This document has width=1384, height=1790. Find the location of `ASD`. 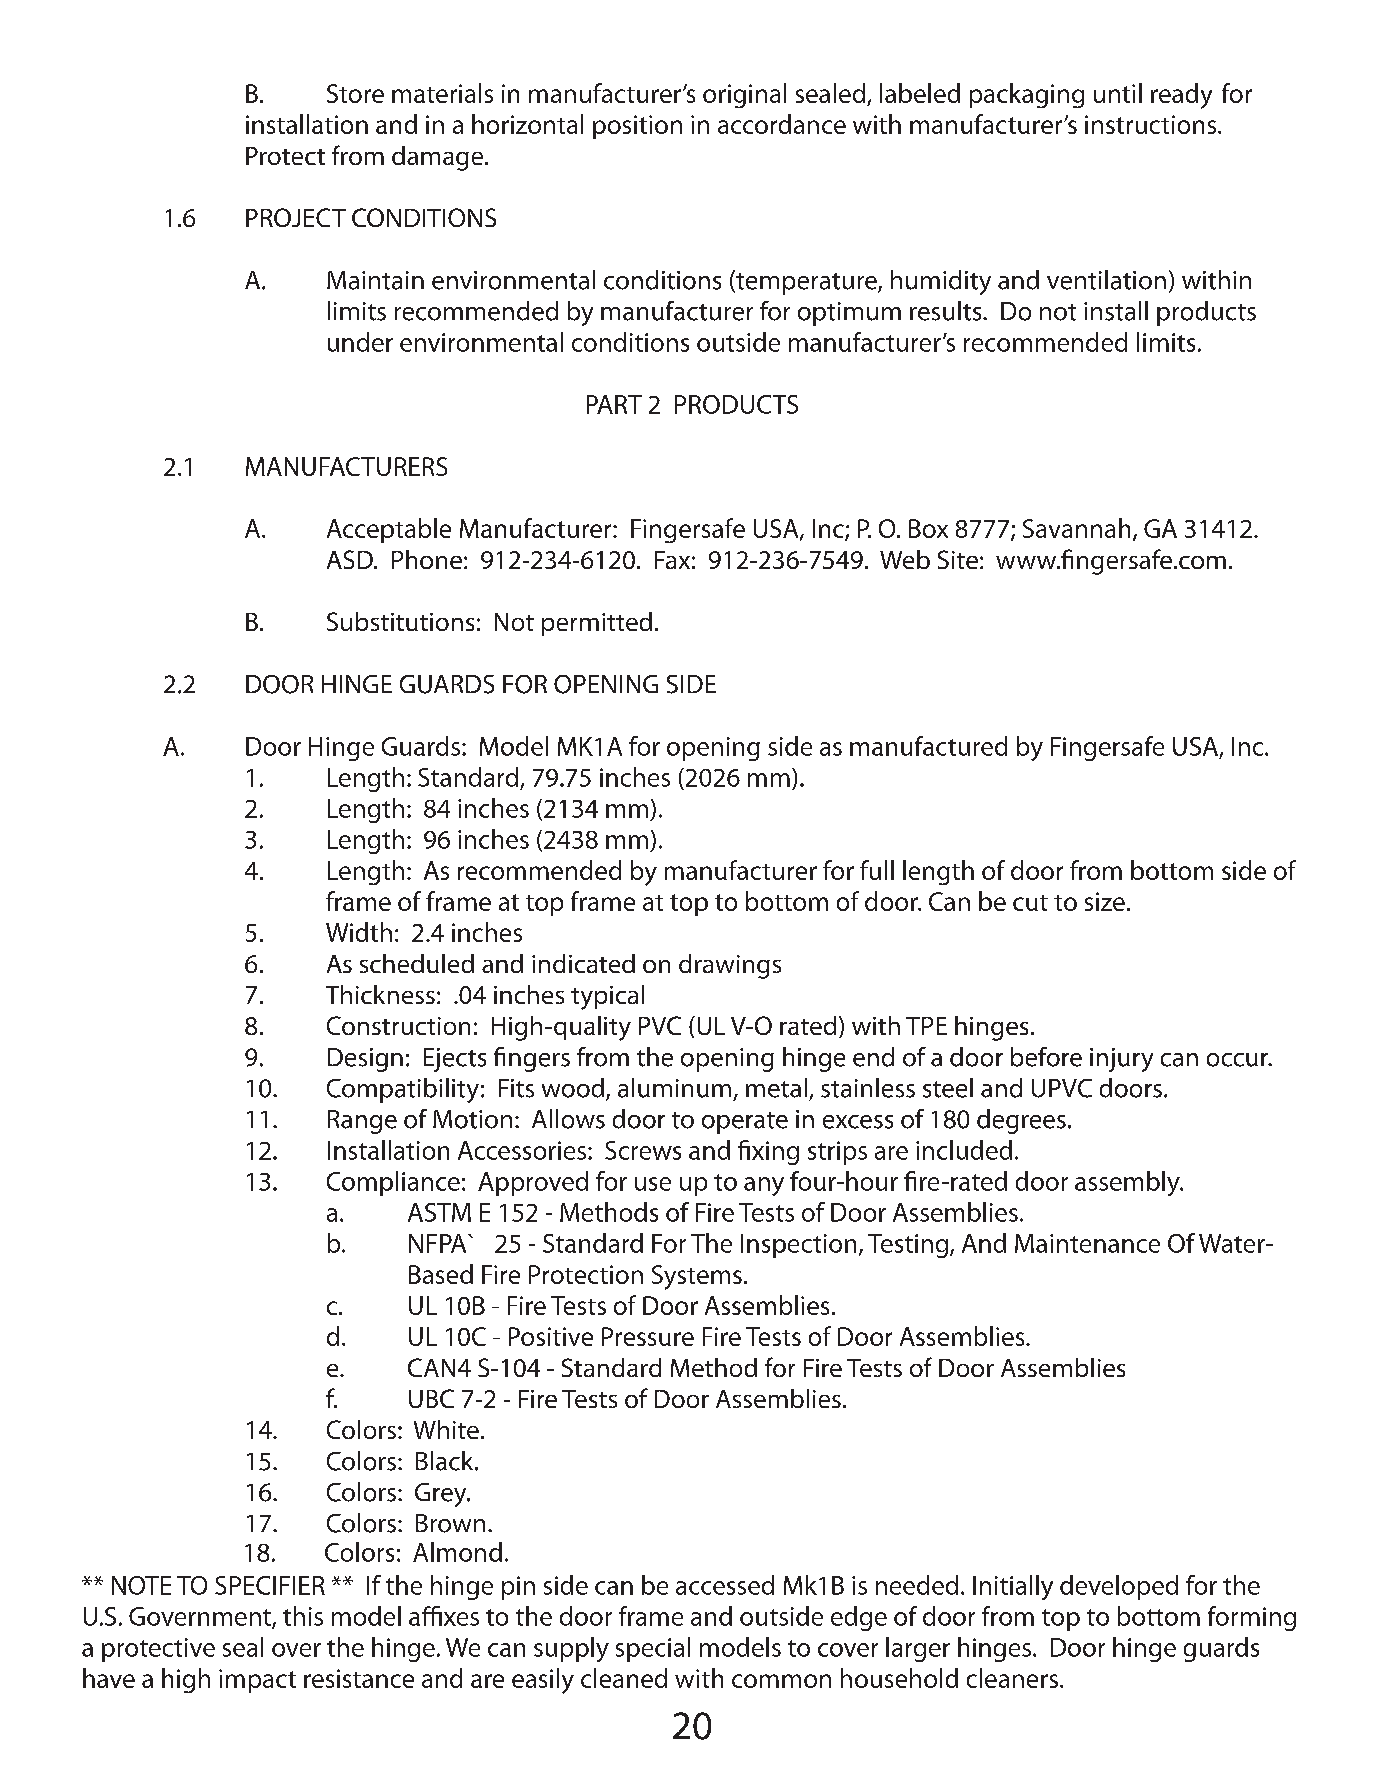

ASD is located at coordinates (351, 559).
